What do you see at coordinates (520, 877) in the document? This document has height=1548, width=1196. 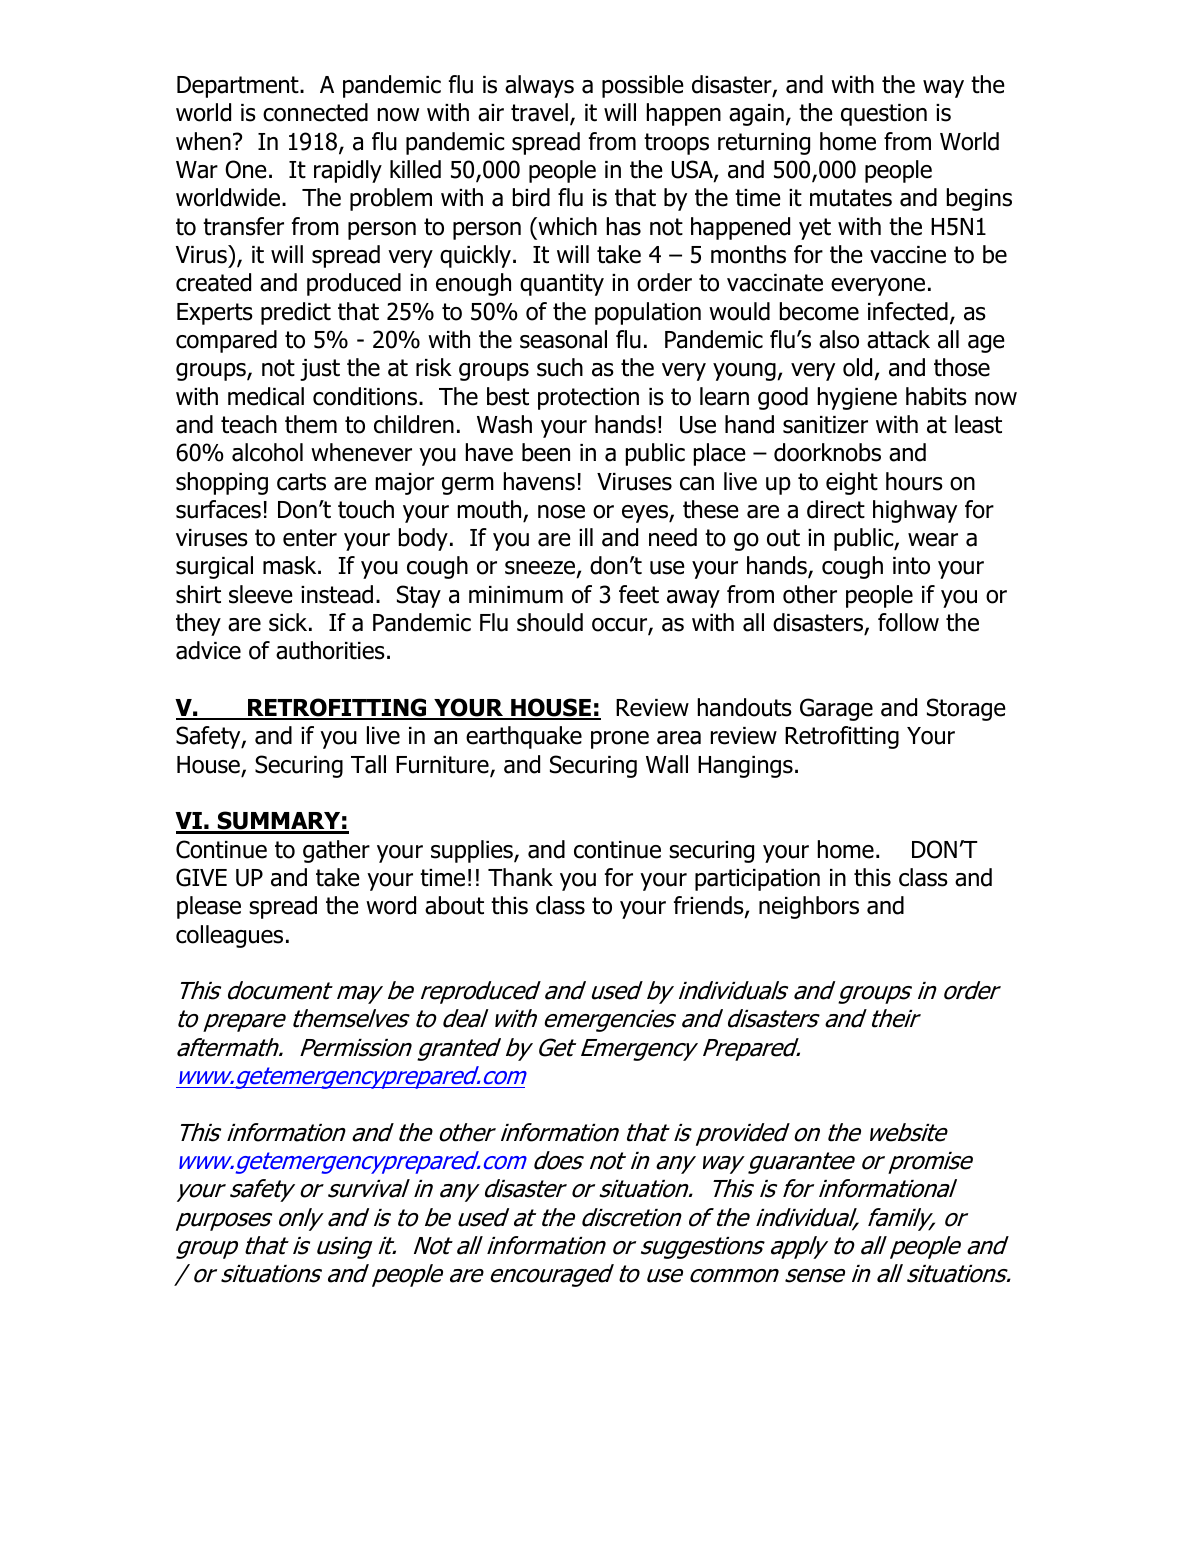 I see `Thank` at bounding box center [520, 877].
